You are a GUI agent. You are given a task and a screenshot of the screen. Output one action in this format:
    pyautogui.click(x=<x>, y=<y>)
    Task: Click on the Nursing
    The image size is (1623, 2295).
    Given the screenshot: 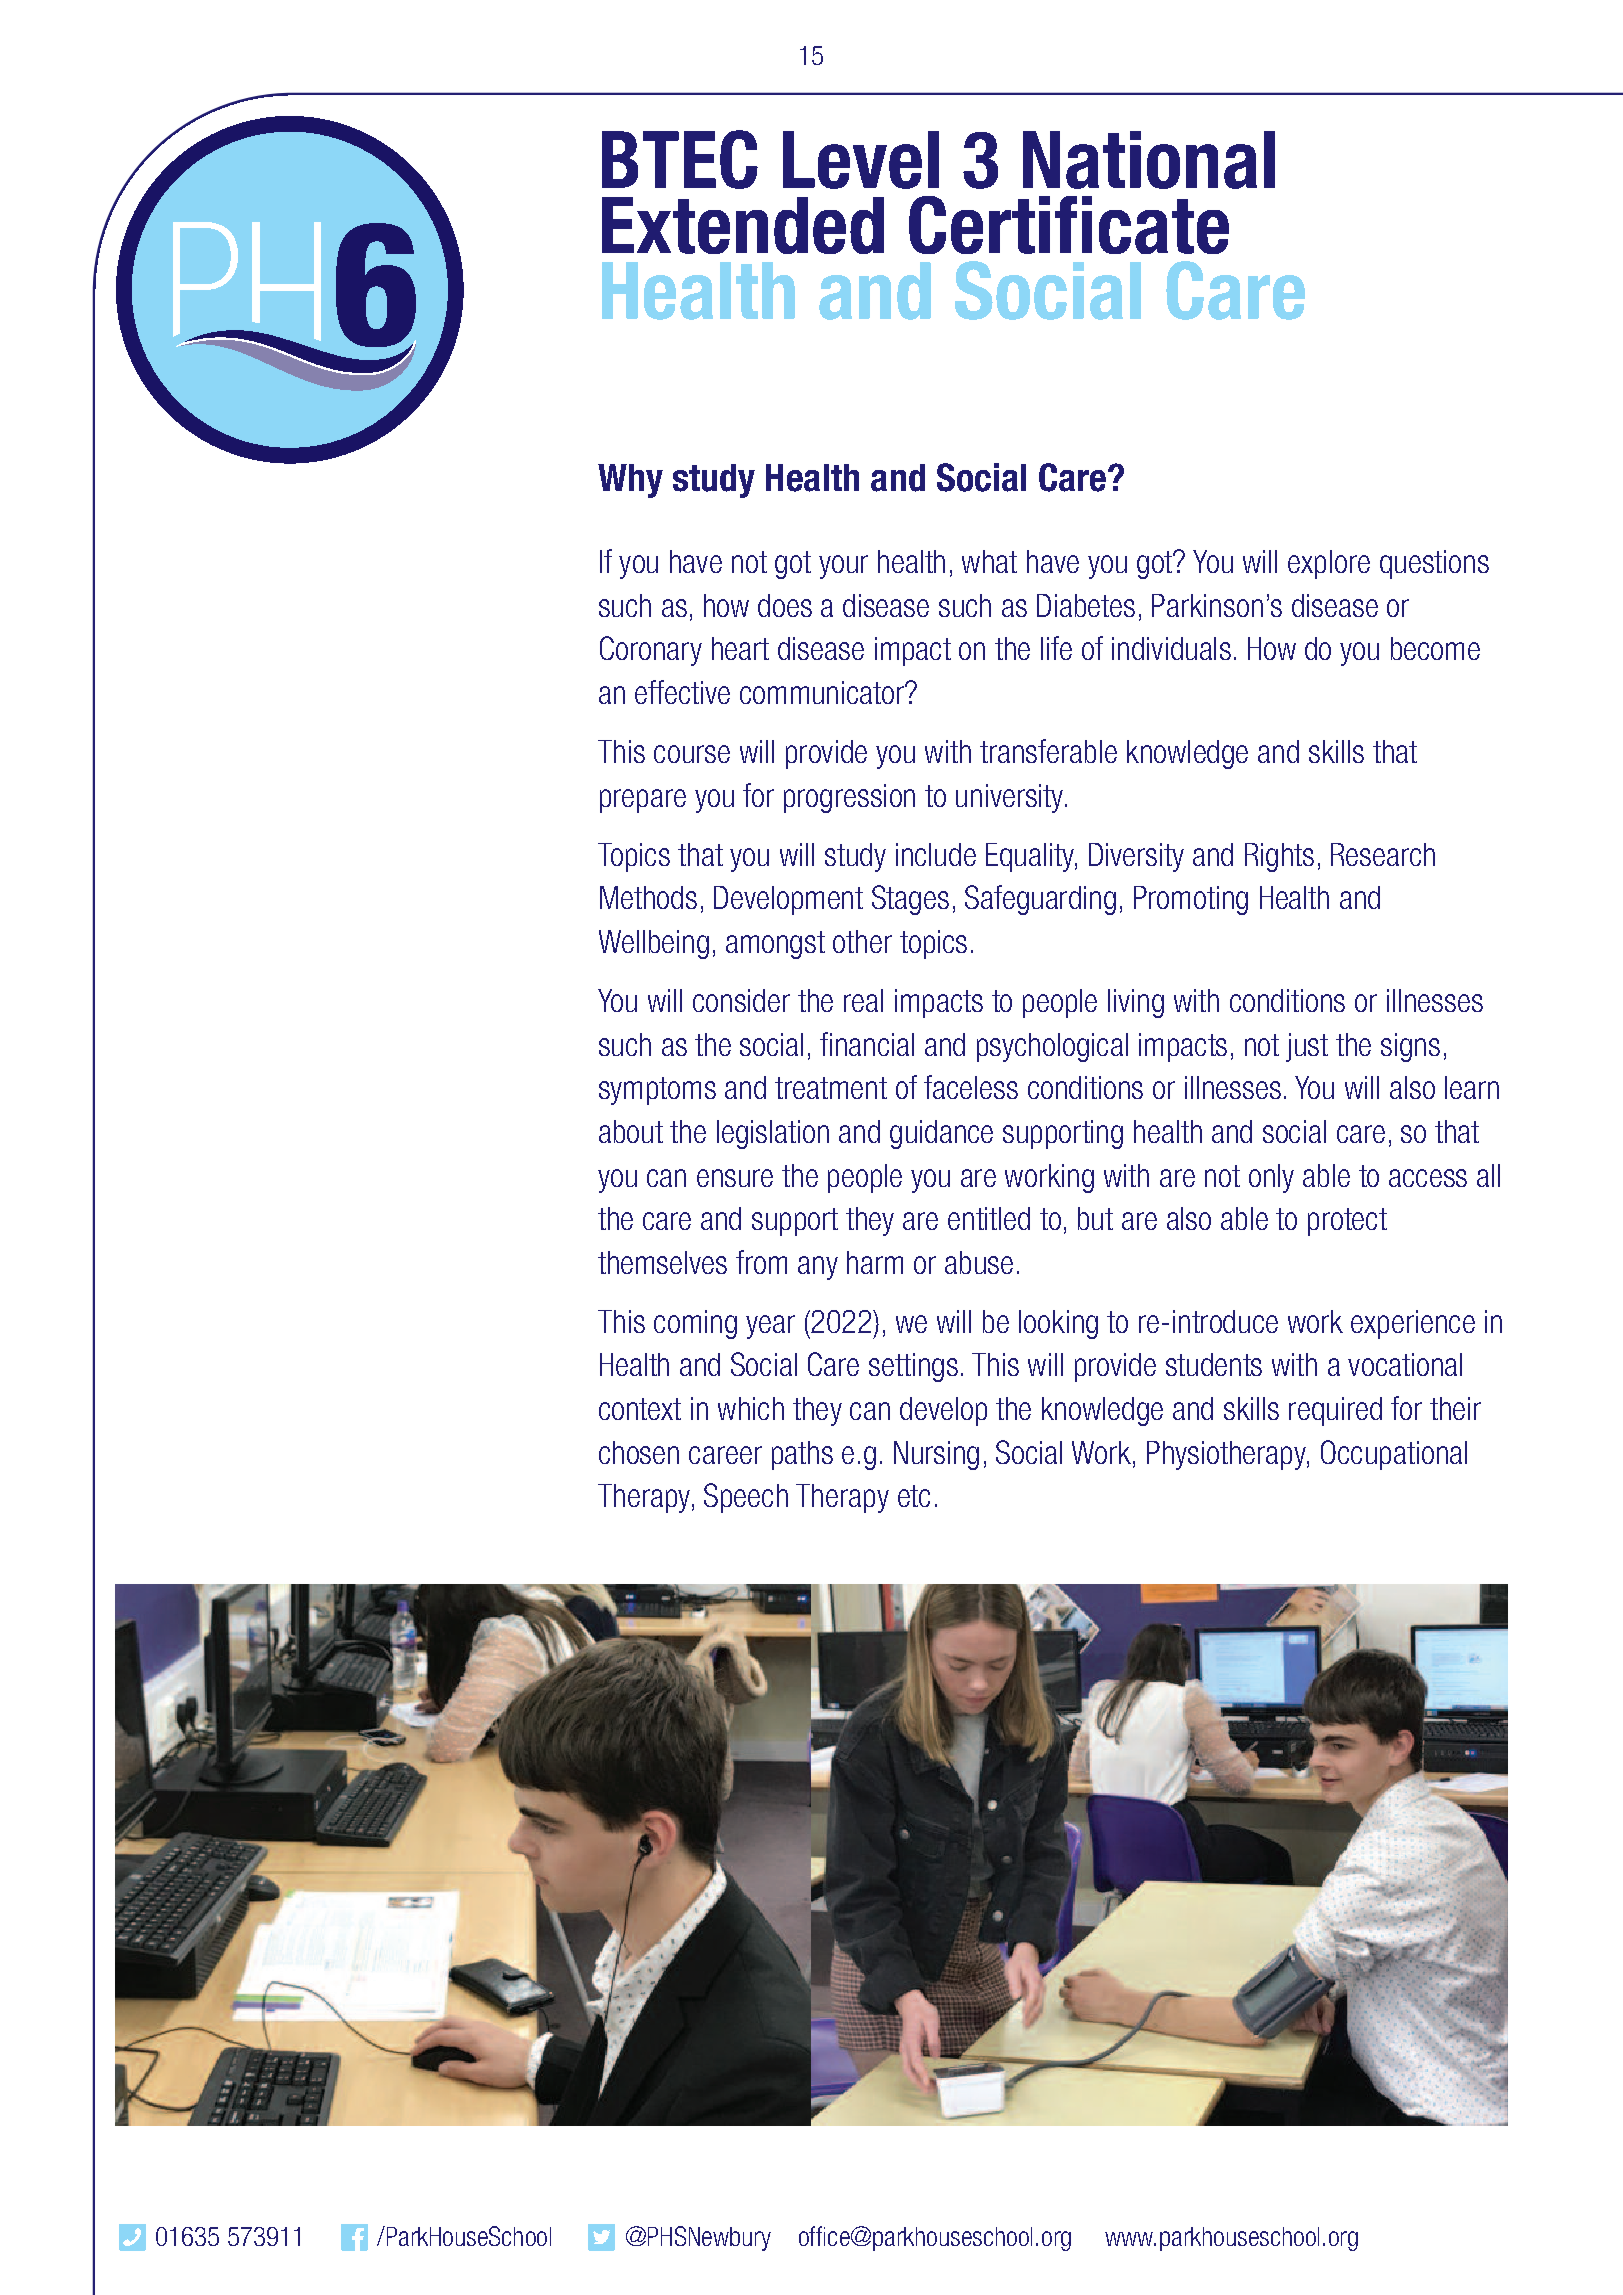 What is the action you would take?
    pyautogui.click(x=936, y=1455)
